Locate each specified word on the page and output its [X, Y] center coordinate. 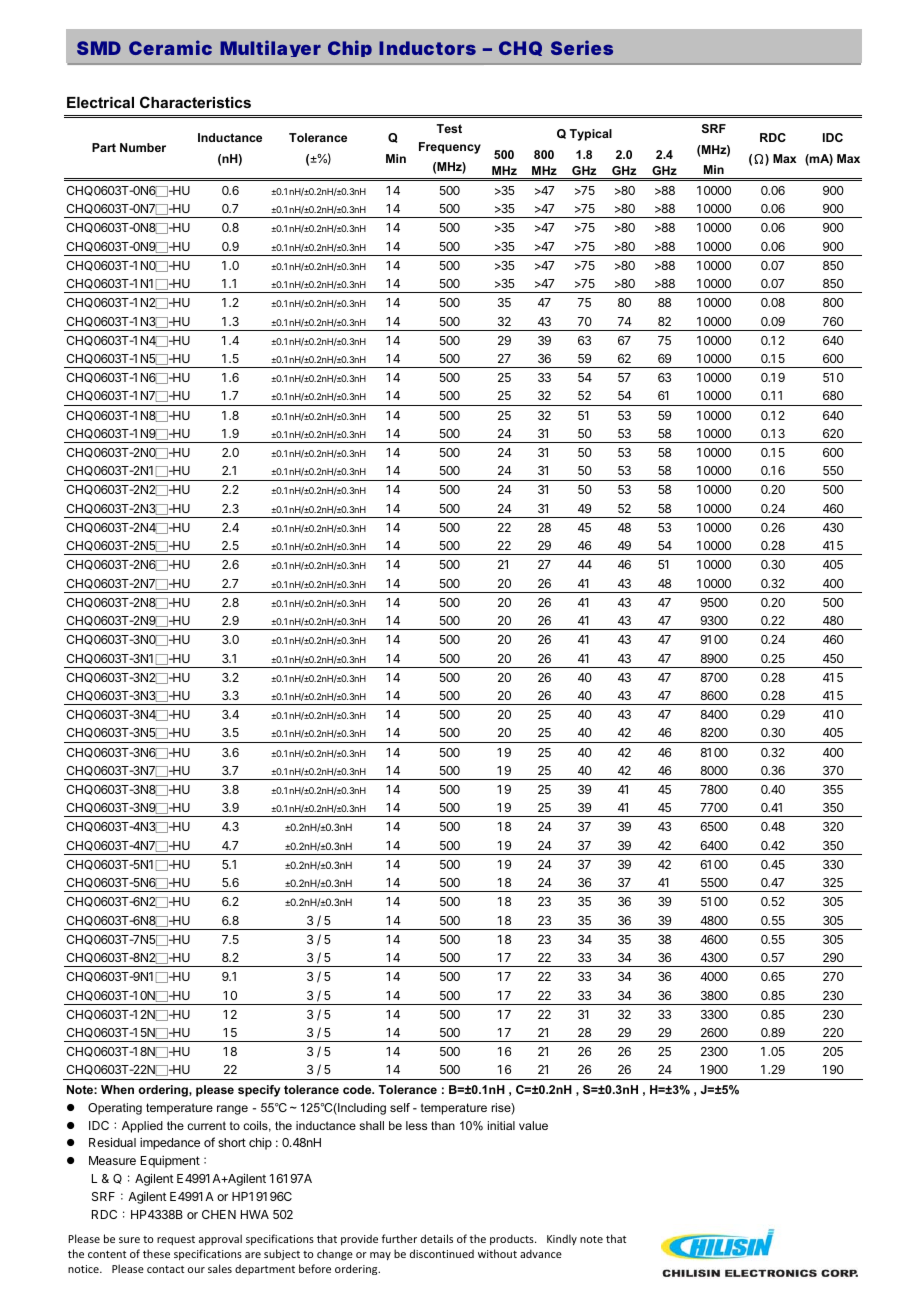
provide [359, 1239]
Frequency [450, 148]
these [156, 1253]
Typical [590, 135]
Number [143, 147]
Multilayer [270, 48]
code [358, 1089]
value [533, 1125]
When [117, 1089]
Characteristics [195, 102]
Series [582, 47]
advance [541, 1253]
